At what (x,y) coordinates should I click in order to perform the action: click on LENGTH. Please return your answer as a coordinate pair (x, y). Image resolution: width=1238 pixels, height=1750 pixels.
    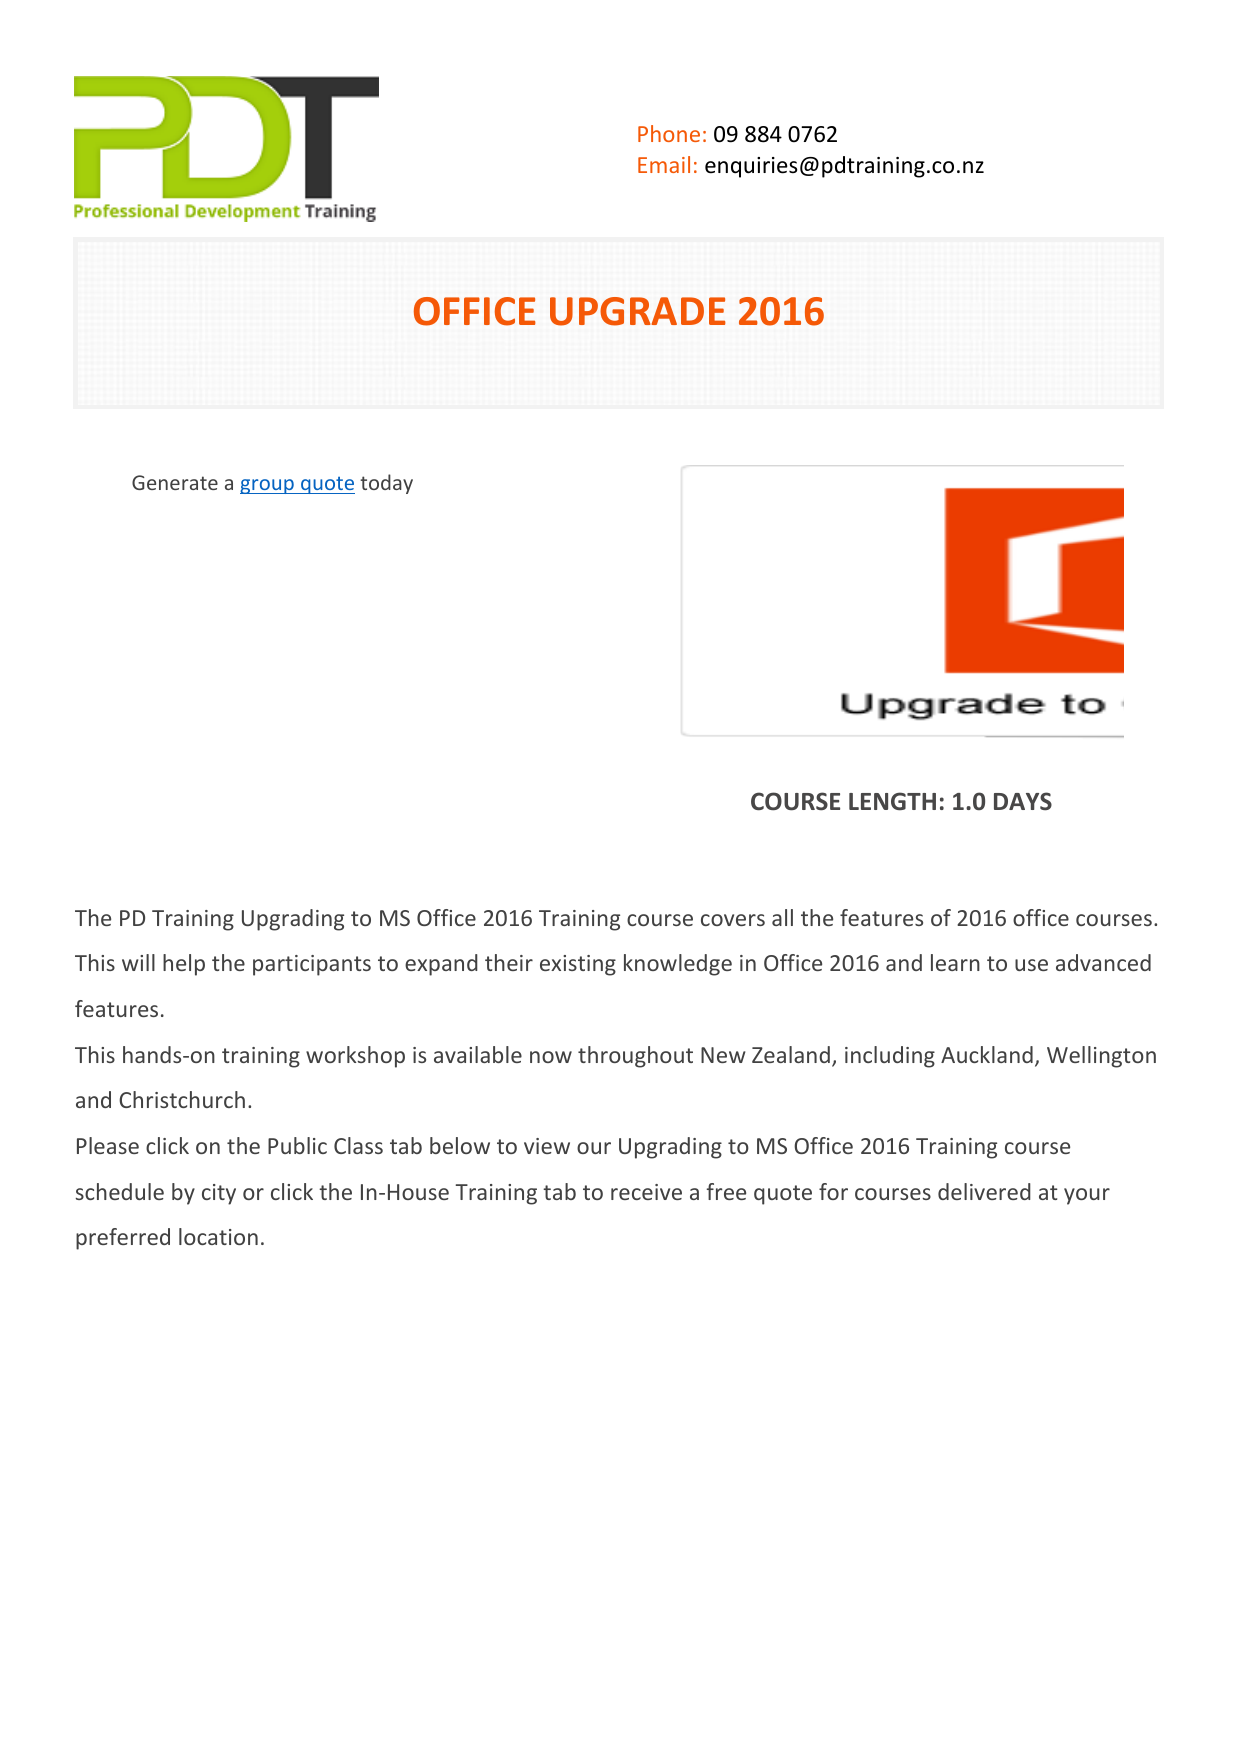
    Looking at the image, I should click on (892, 801).
